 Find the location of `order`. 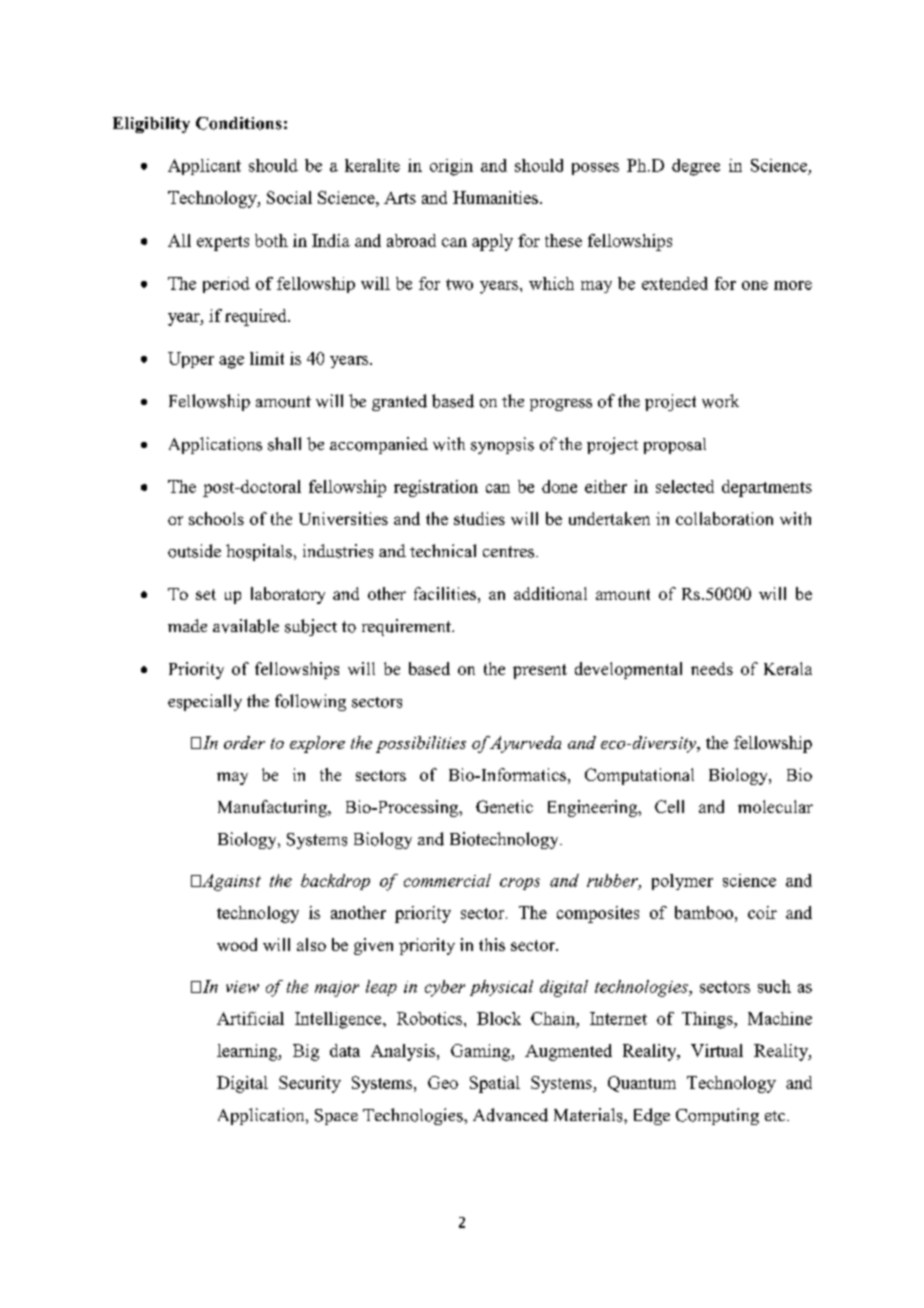

order is located at coordinates (244, 742).
